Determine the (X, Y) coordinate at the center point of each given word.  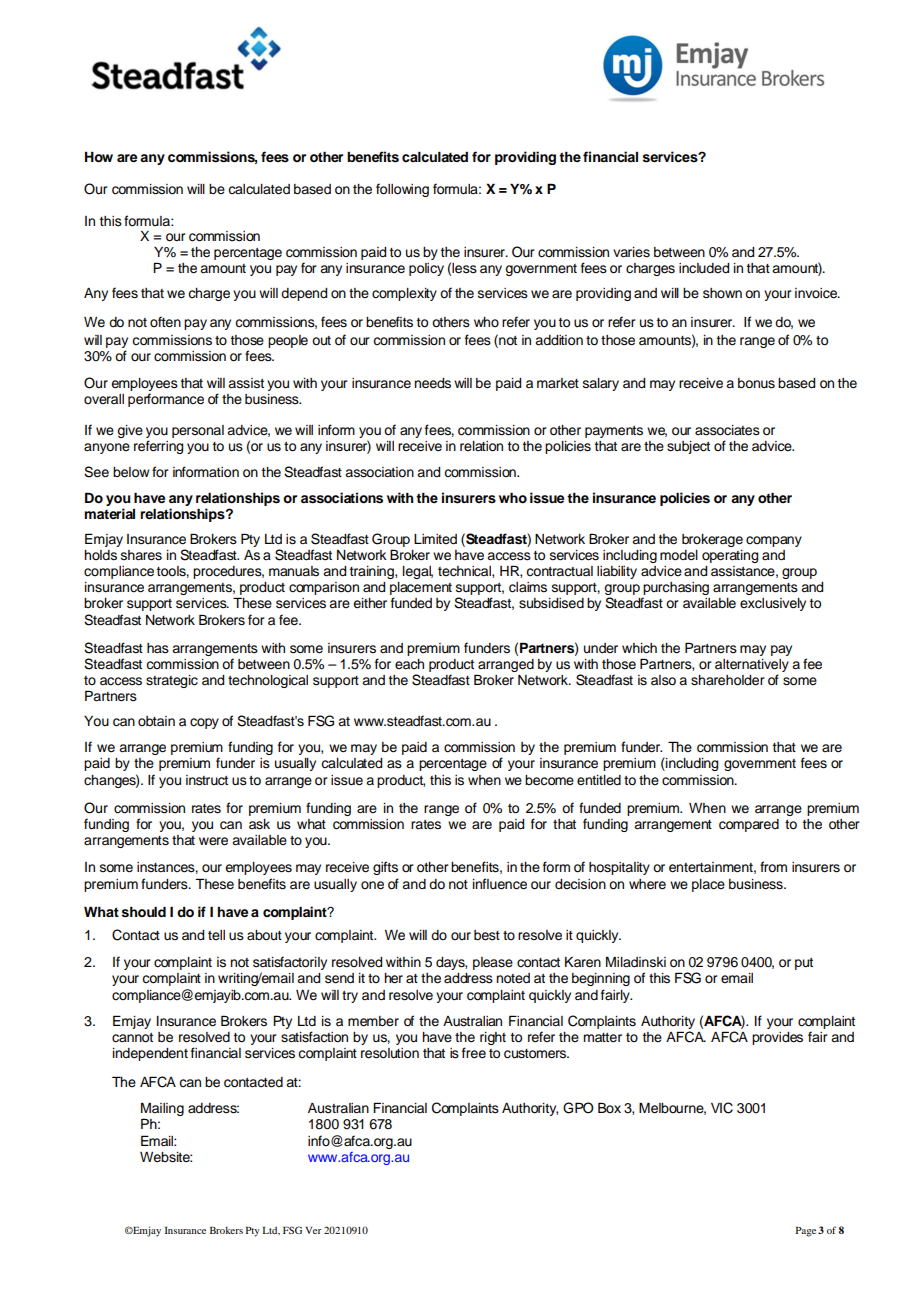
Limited (435, 539)
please (493, 963)
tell (216, 935)
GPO (578, 1108)
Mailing (162, 1111)
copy (204, 723)
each (409, 664)
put (804, 964)
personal (198, 431)
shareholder (728, 680)
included (704, 268)
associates (727, 430)
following (402, 190)
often (165, 322)
